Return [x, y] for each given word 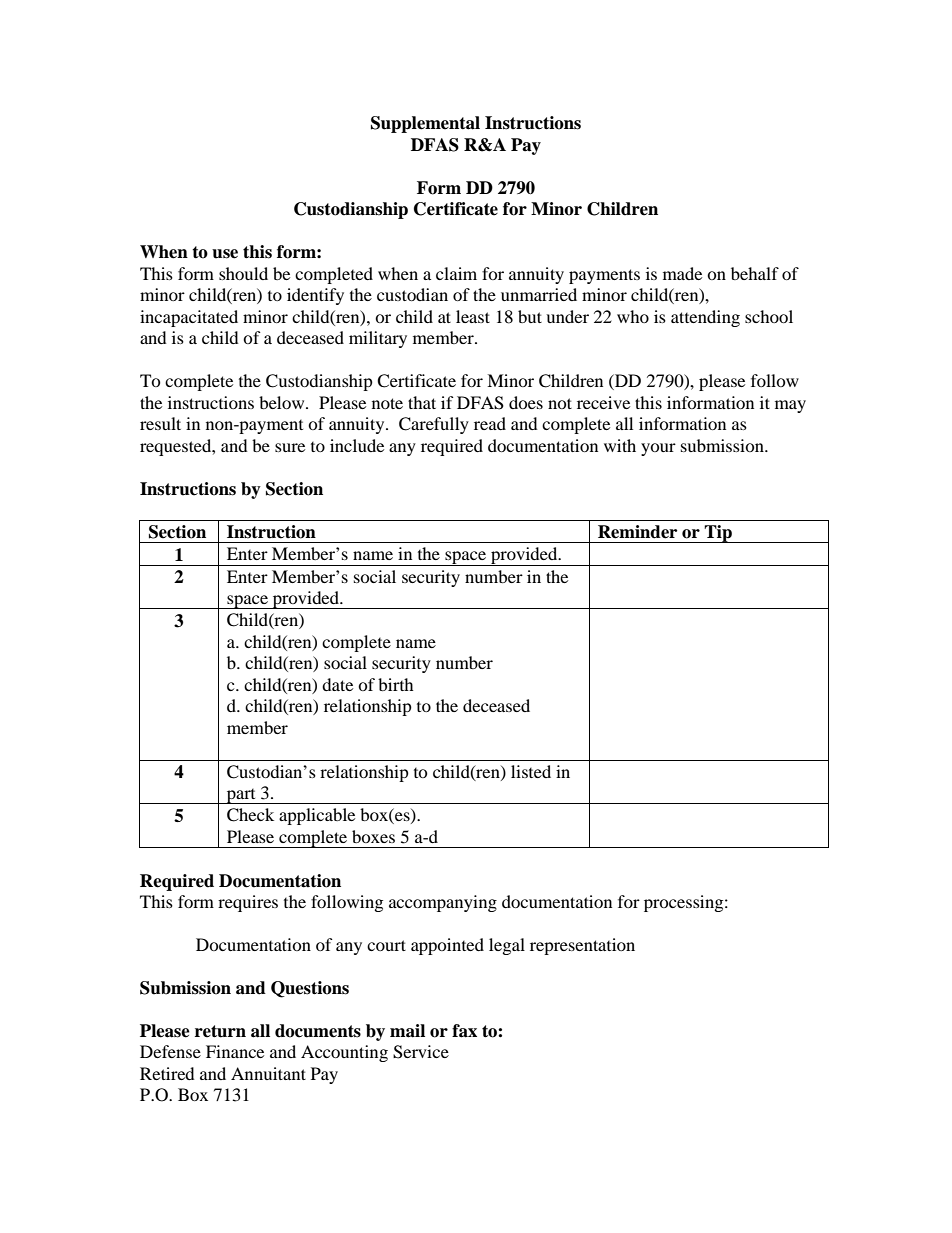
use [225, 254]
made [682, 273]
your [658, 449]
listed [531, 771]
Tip [718, 534]
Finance [235, 1051]
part [241, 796]
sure [290, 447]
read [490, 423]
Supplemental [425, 124]
